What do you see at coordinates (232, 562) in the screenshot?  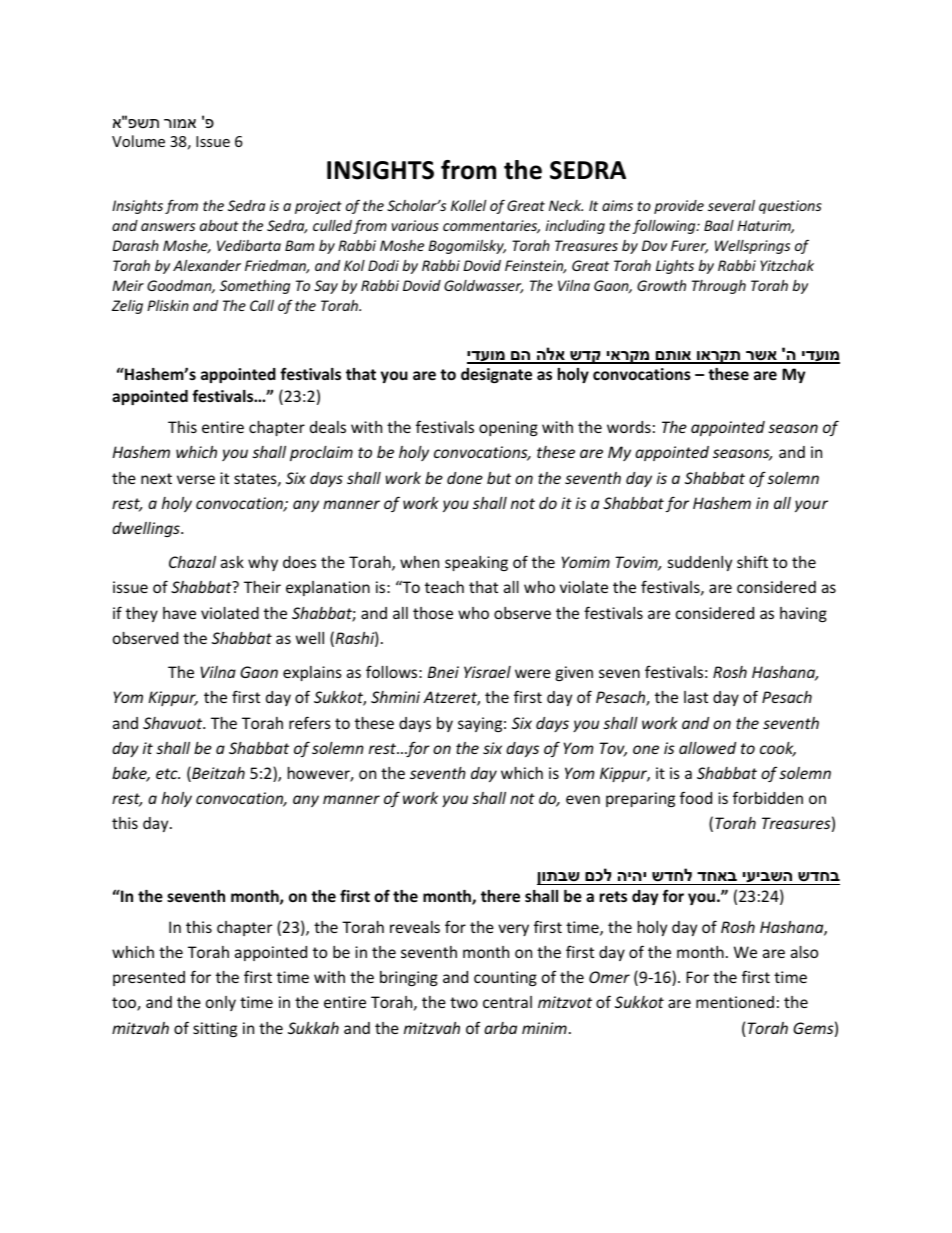 I see `ask` at bounding box center [232, 562].
